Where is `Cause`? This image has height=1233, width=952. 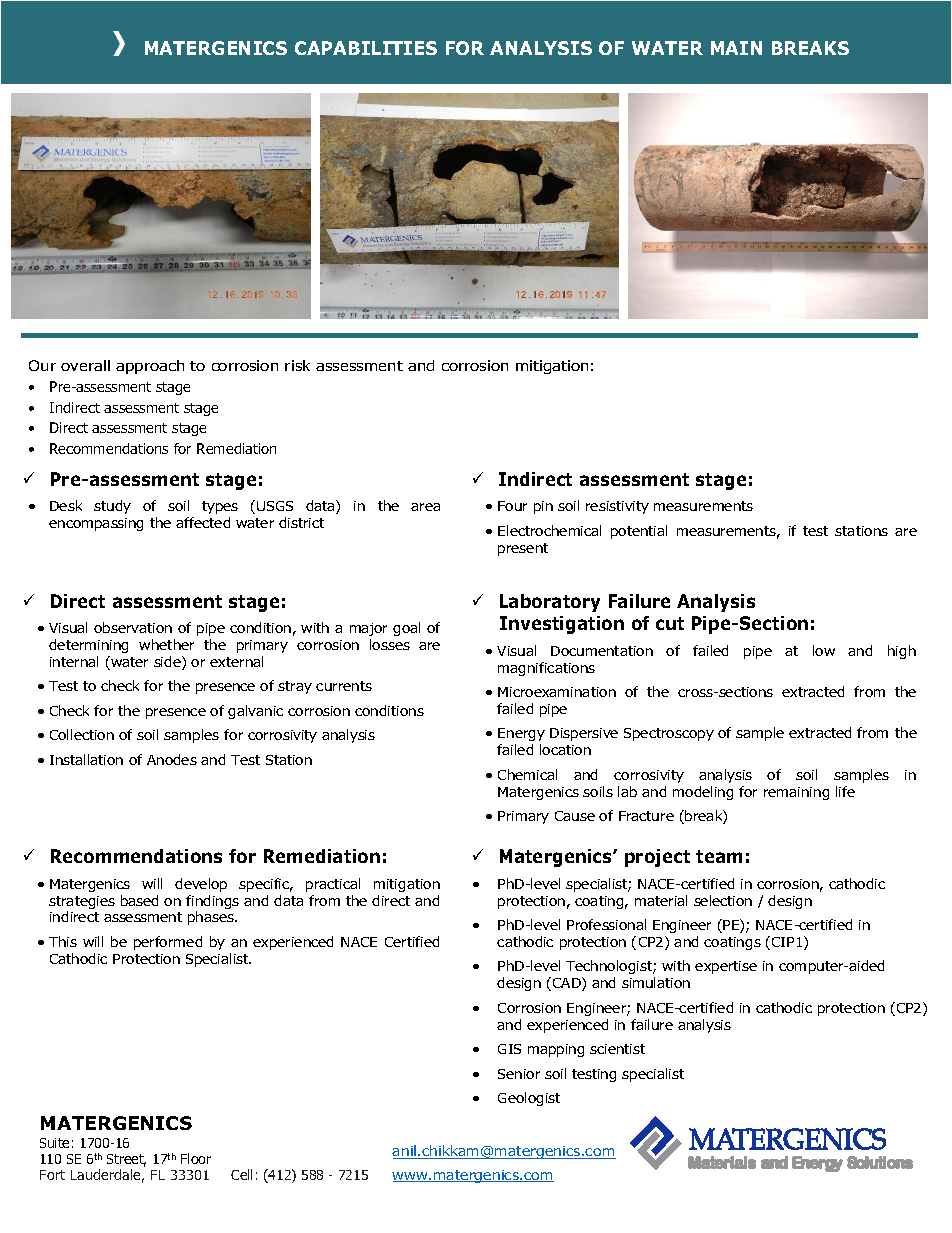
Cause is located at coordinates (575, 816).
